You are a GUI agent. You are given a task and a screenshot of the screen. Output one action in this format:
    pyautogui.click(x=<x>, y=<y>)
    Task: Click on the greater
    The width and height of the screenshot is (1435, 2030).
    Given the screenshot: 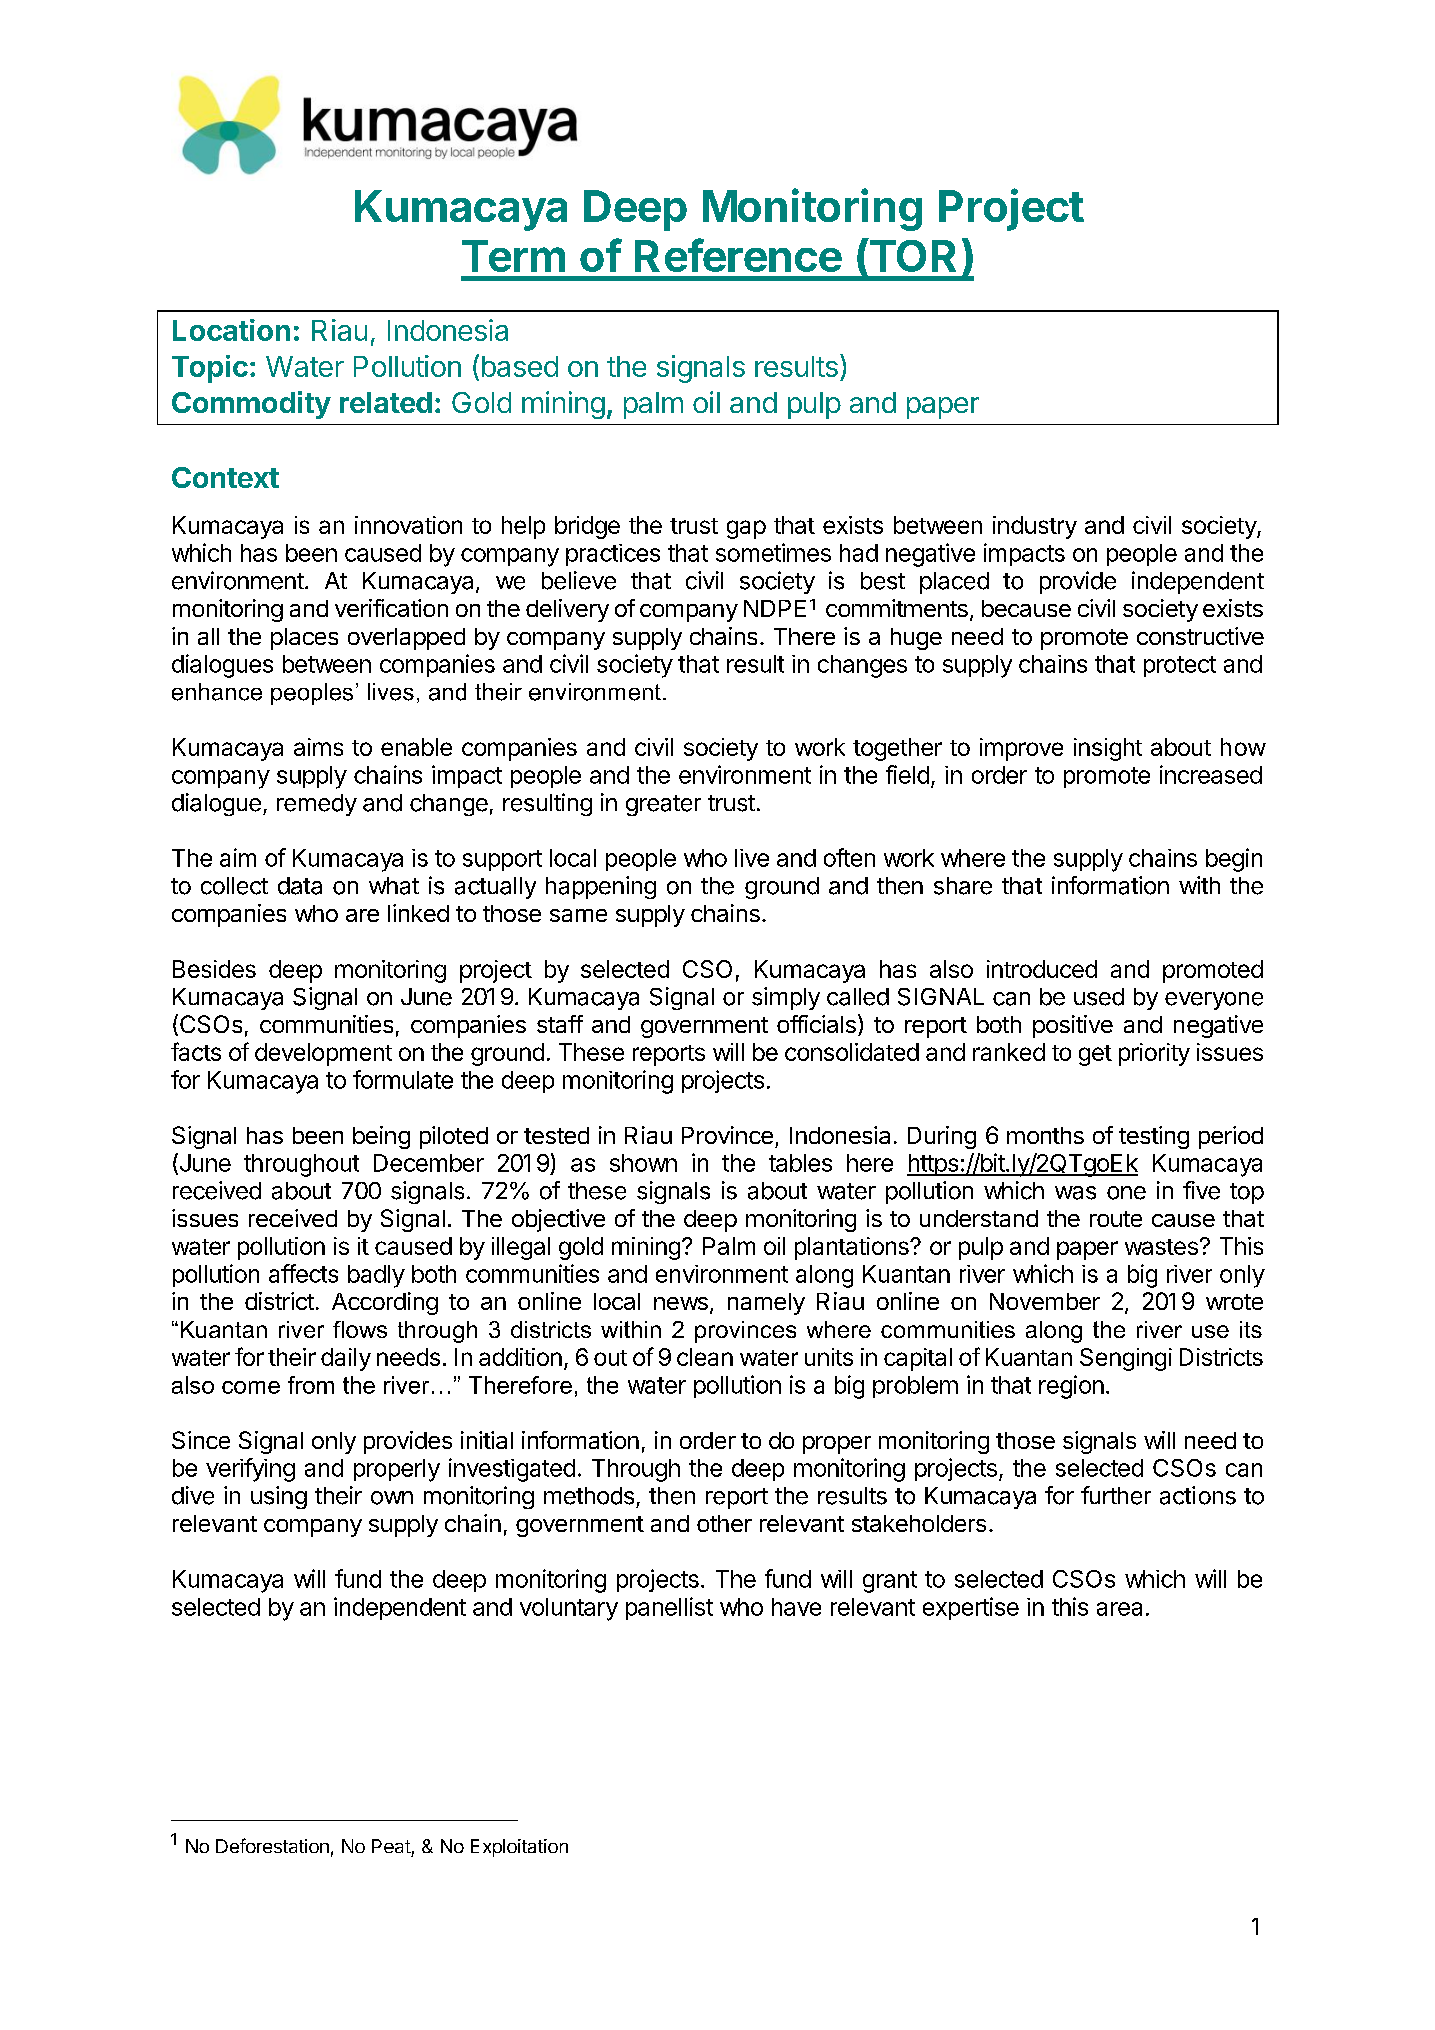 What is the action you would take?
    pyautogui.click(x=663, y=805)
